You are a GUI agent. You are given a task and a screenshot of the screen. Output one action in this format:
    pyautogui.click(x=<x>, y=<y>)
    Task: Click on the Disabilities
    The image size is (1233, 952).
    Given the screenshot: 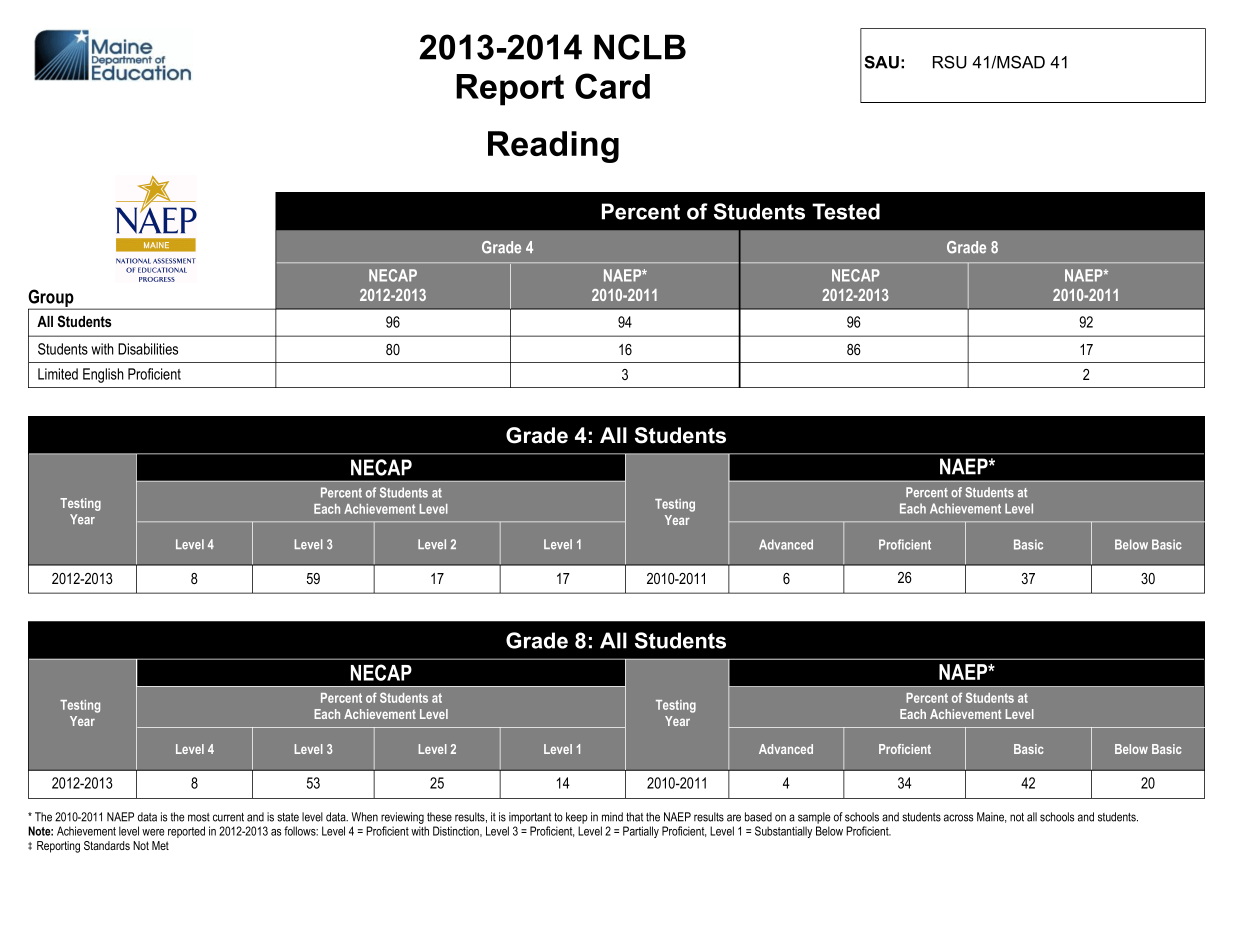 What is the action you would take?
    pyautogui.click(x=148, y=349)
